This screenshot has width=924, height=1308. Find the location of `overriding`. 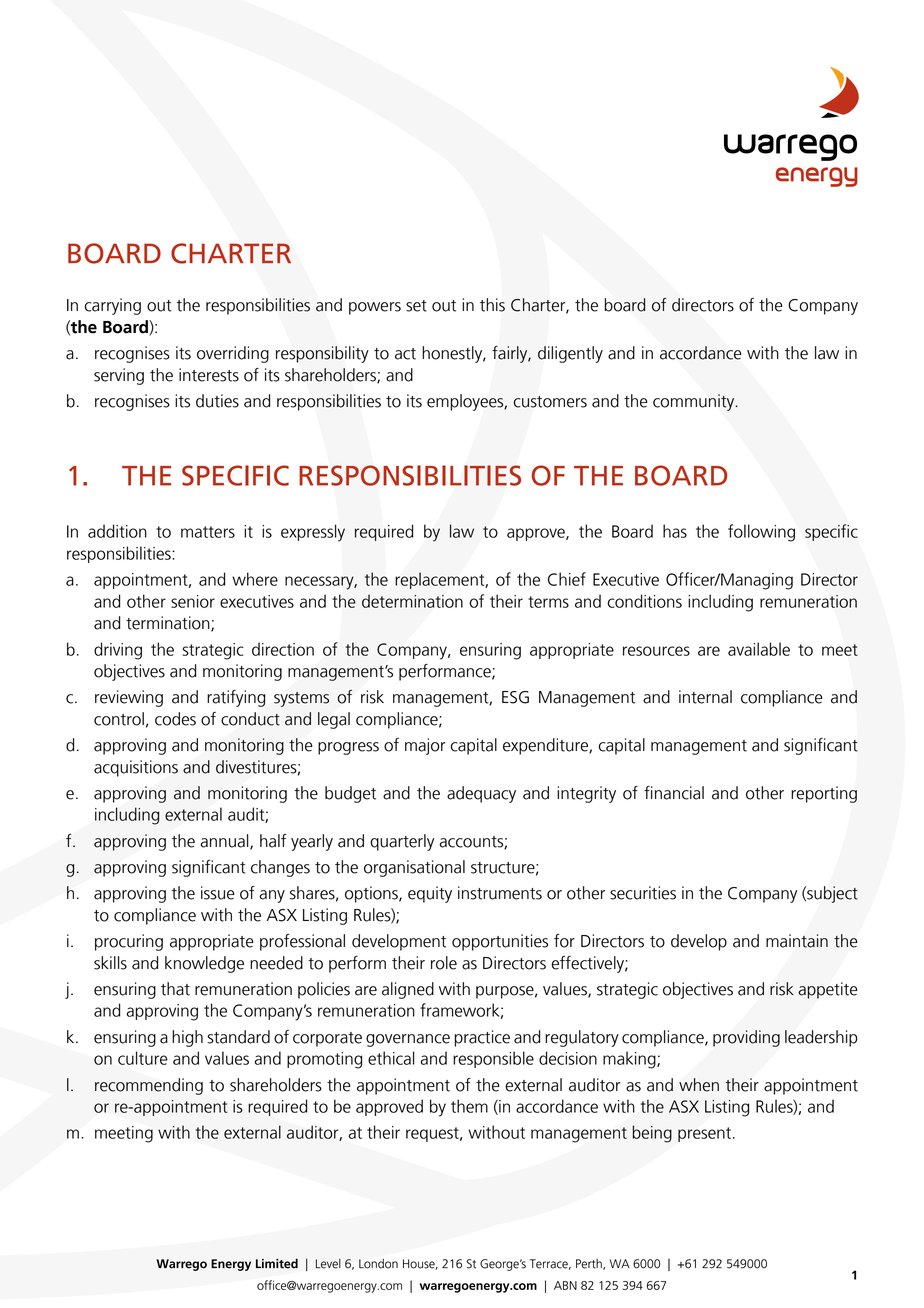

overriding is located at coordinates (233, 354).
